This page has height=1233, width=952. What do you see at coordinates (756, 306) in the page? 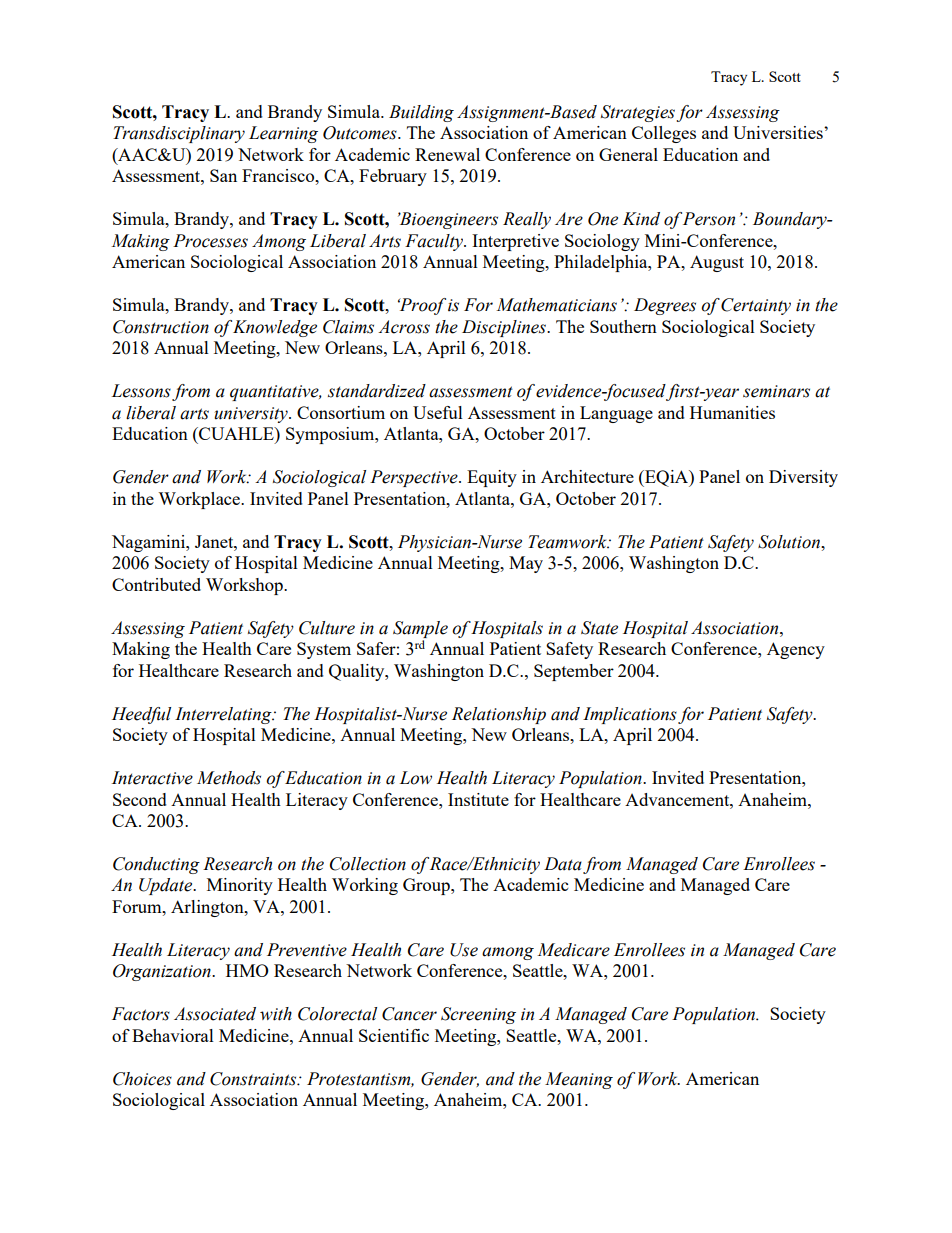
I see `Certainty` at bounding box center [756, 306].
